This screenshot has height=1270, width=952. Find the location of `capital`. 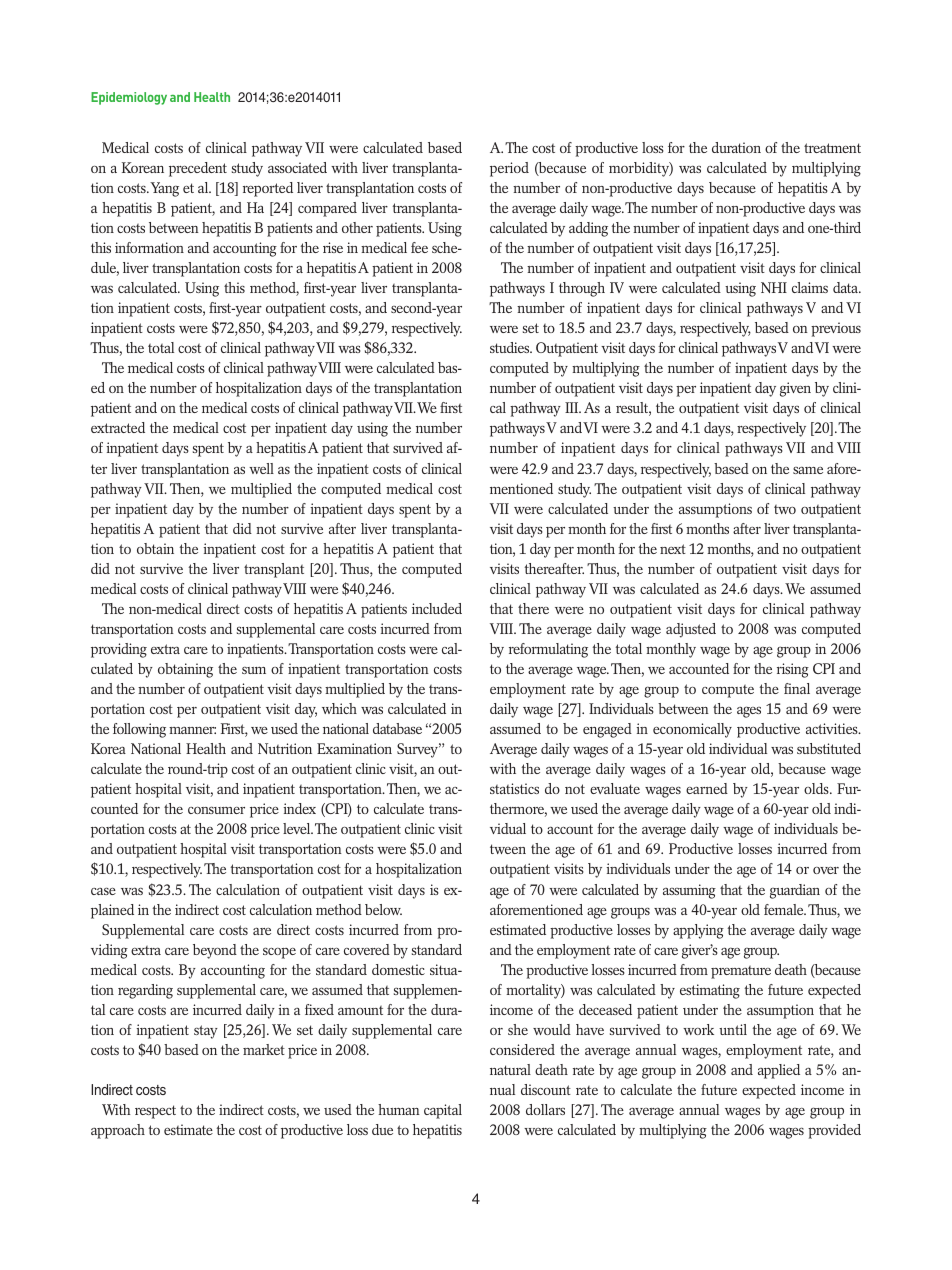

capital is located at coordinates (443, 1111).
